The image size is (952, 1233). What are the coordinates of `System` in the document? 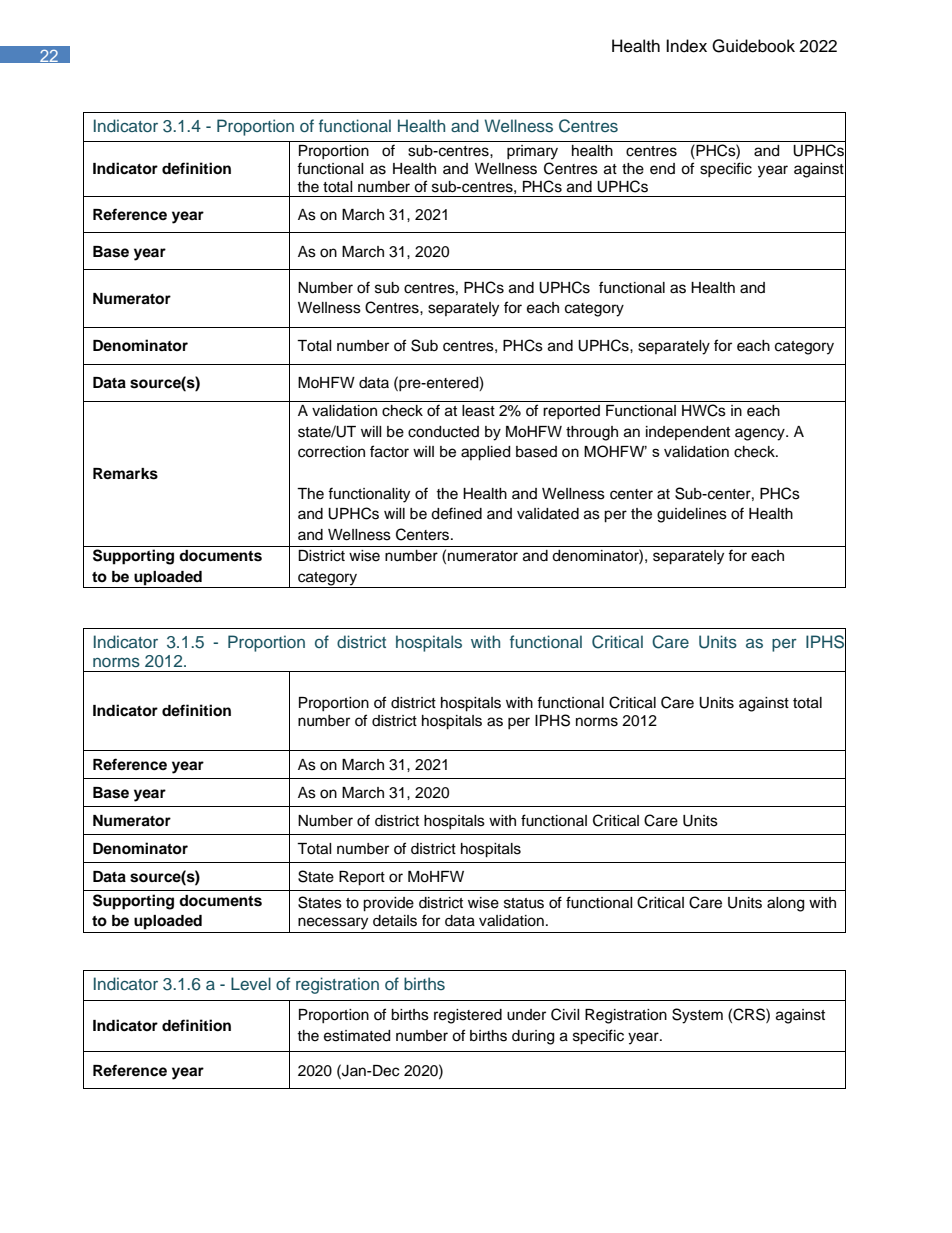 It's located at (697, 1016).
